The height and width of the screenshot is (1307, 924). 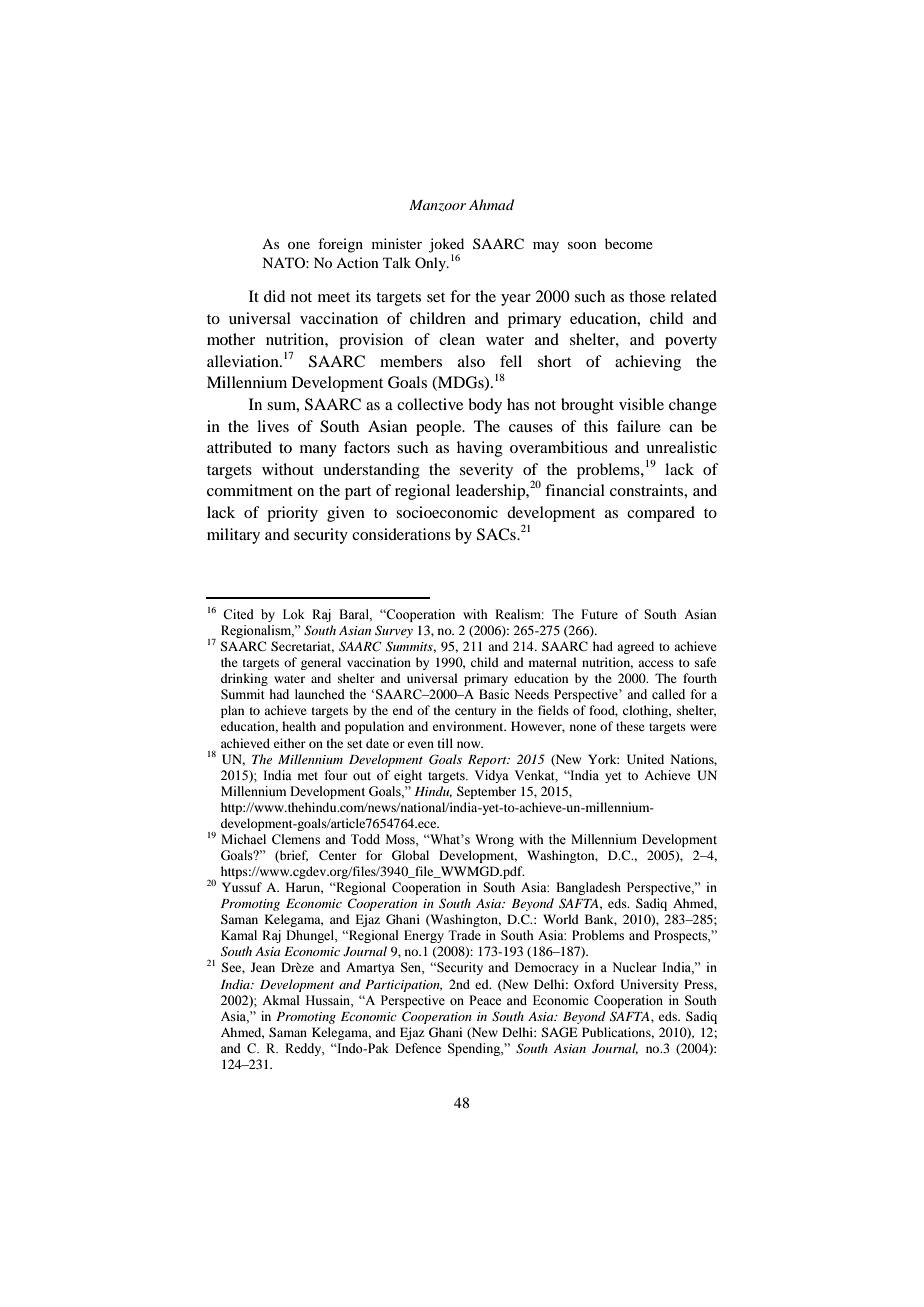 What do you see at coordinates (340, 245) in the screenshot?
I see `foreign` at bounding box center [340, 245].
